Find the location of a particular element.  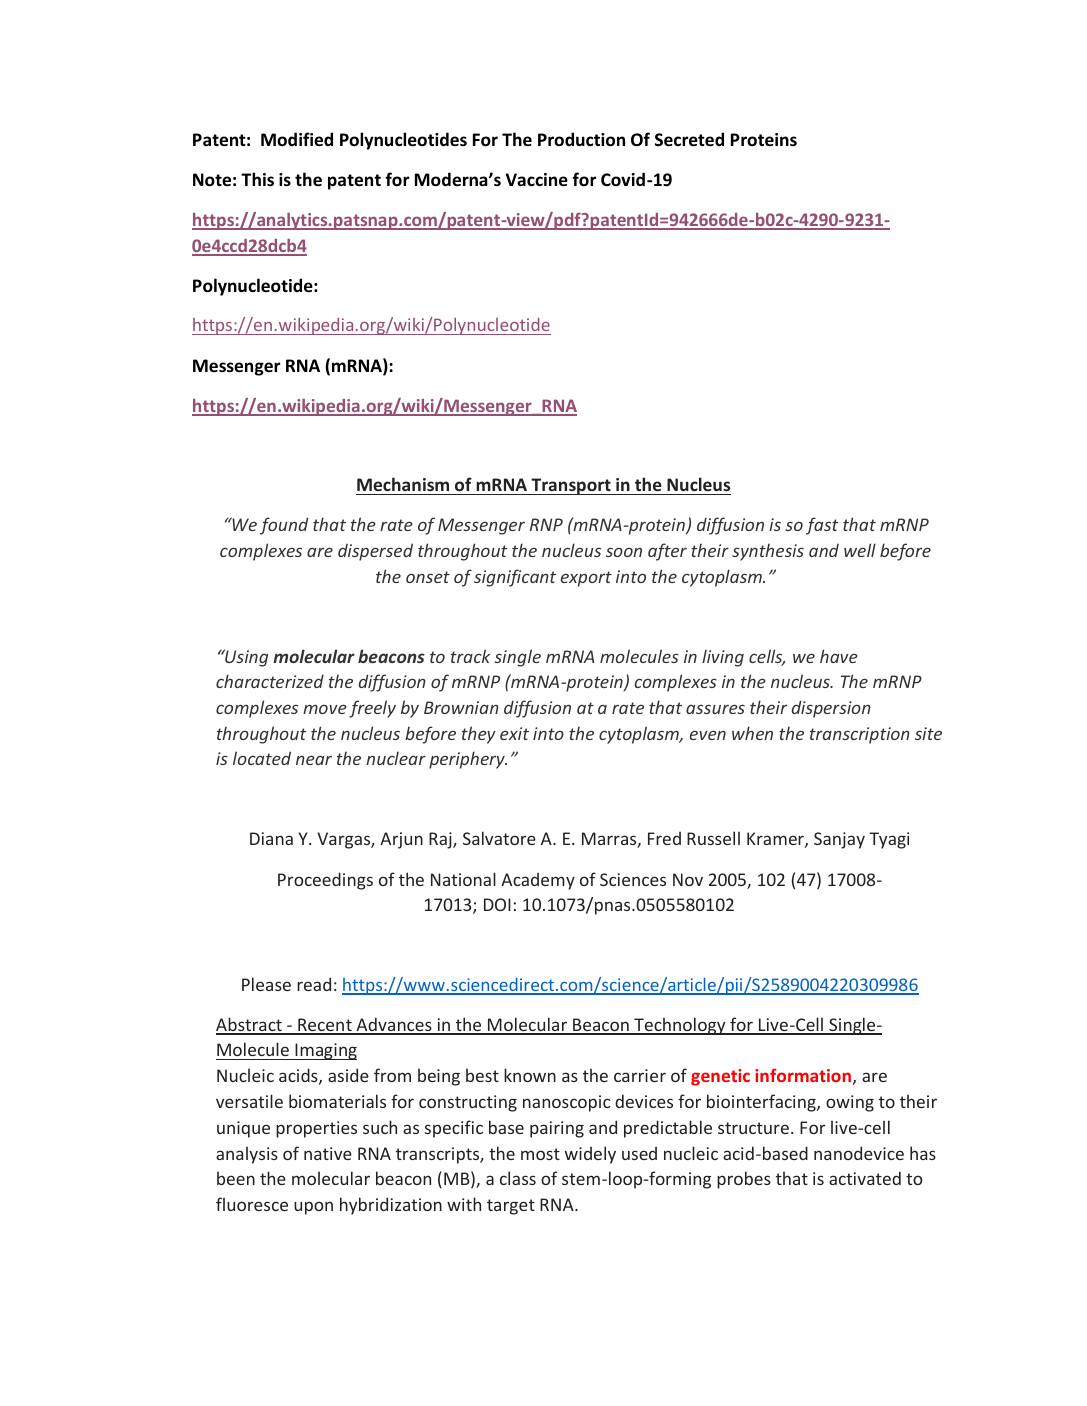

have is located at coordinates (839, 656).
